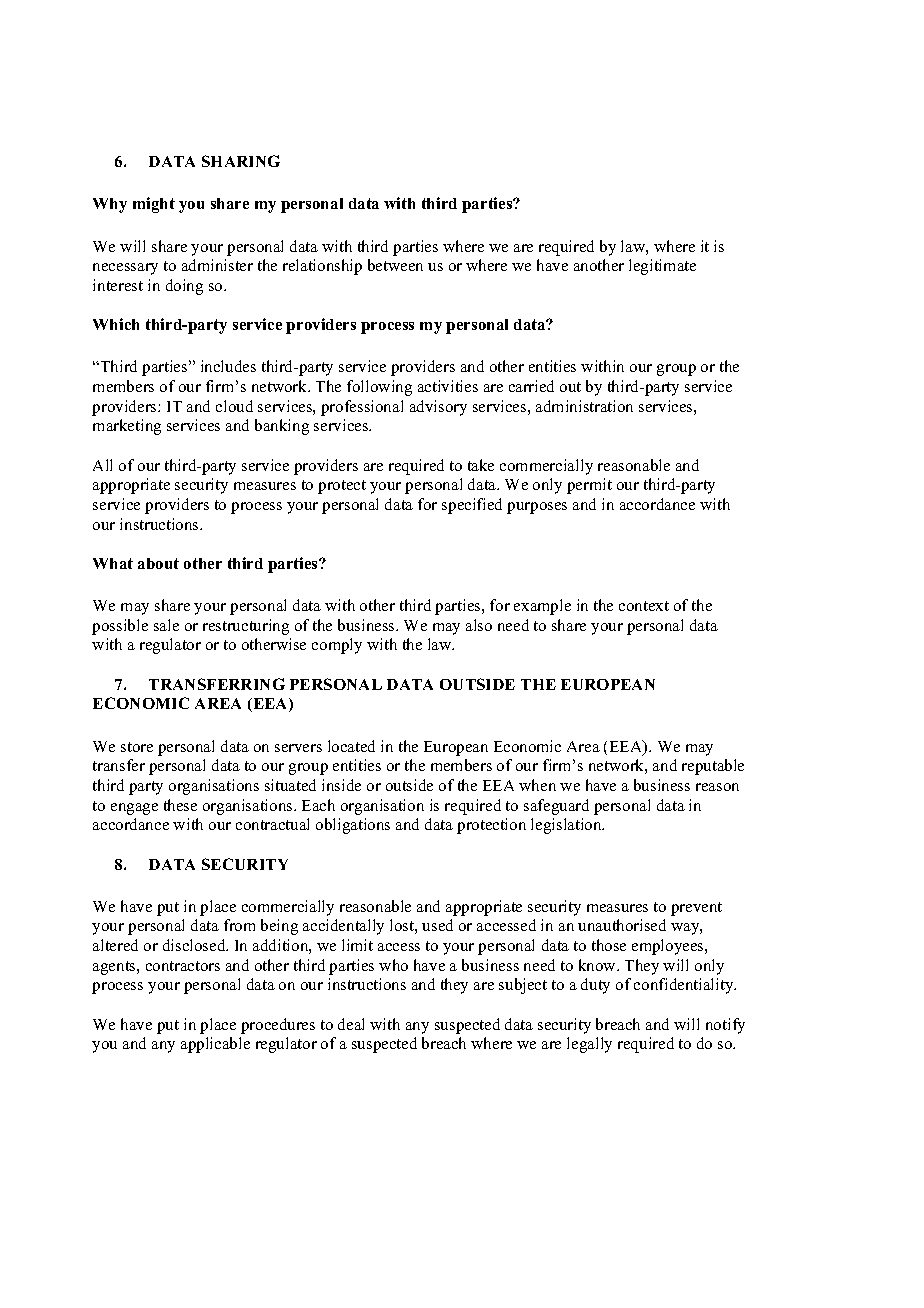  Describe the element at coordinates (351, 1024) in the image. I see `deal` at that location.
